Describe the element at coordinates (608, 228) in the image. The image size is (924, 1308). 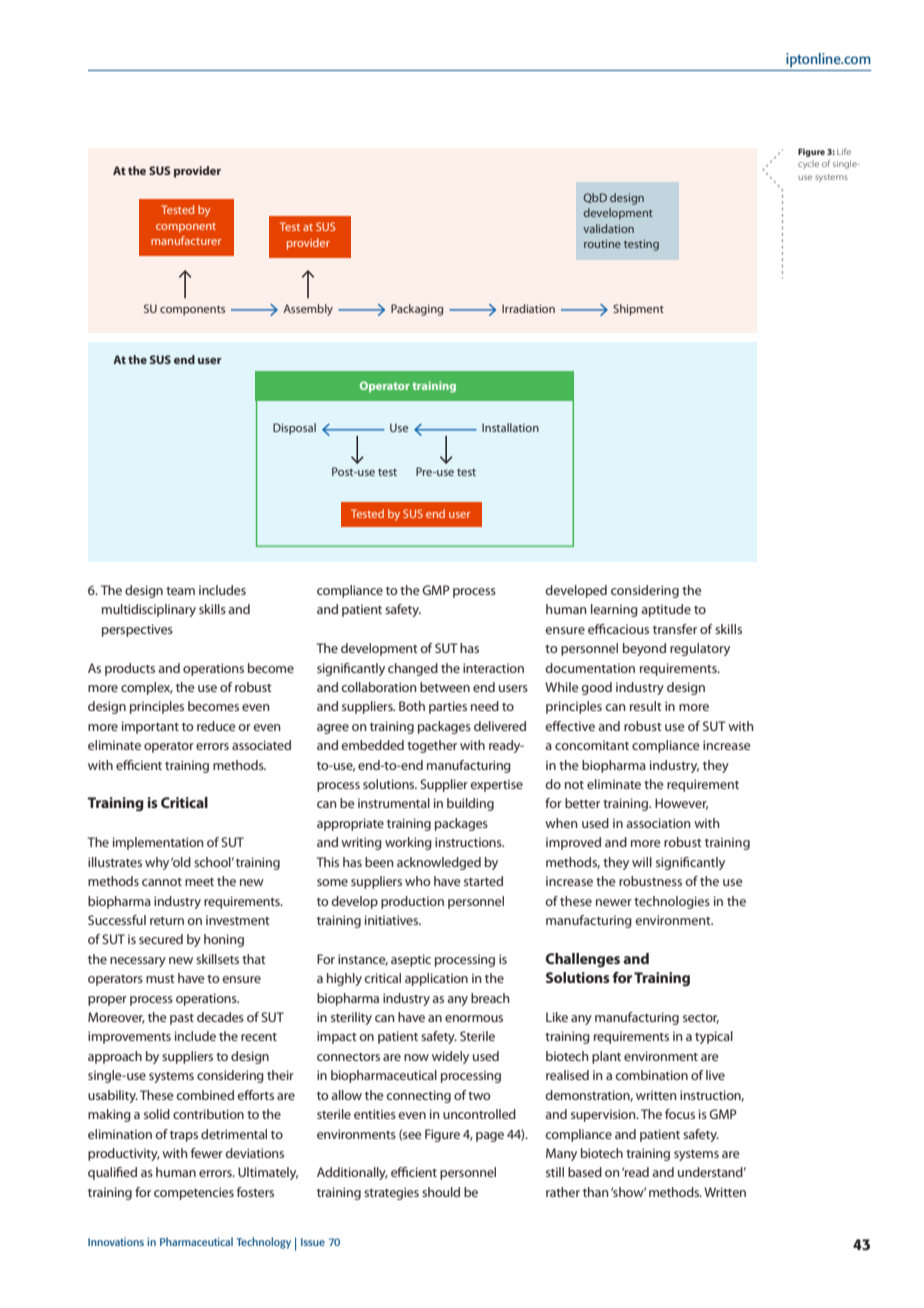
I see `validation` at that location.
